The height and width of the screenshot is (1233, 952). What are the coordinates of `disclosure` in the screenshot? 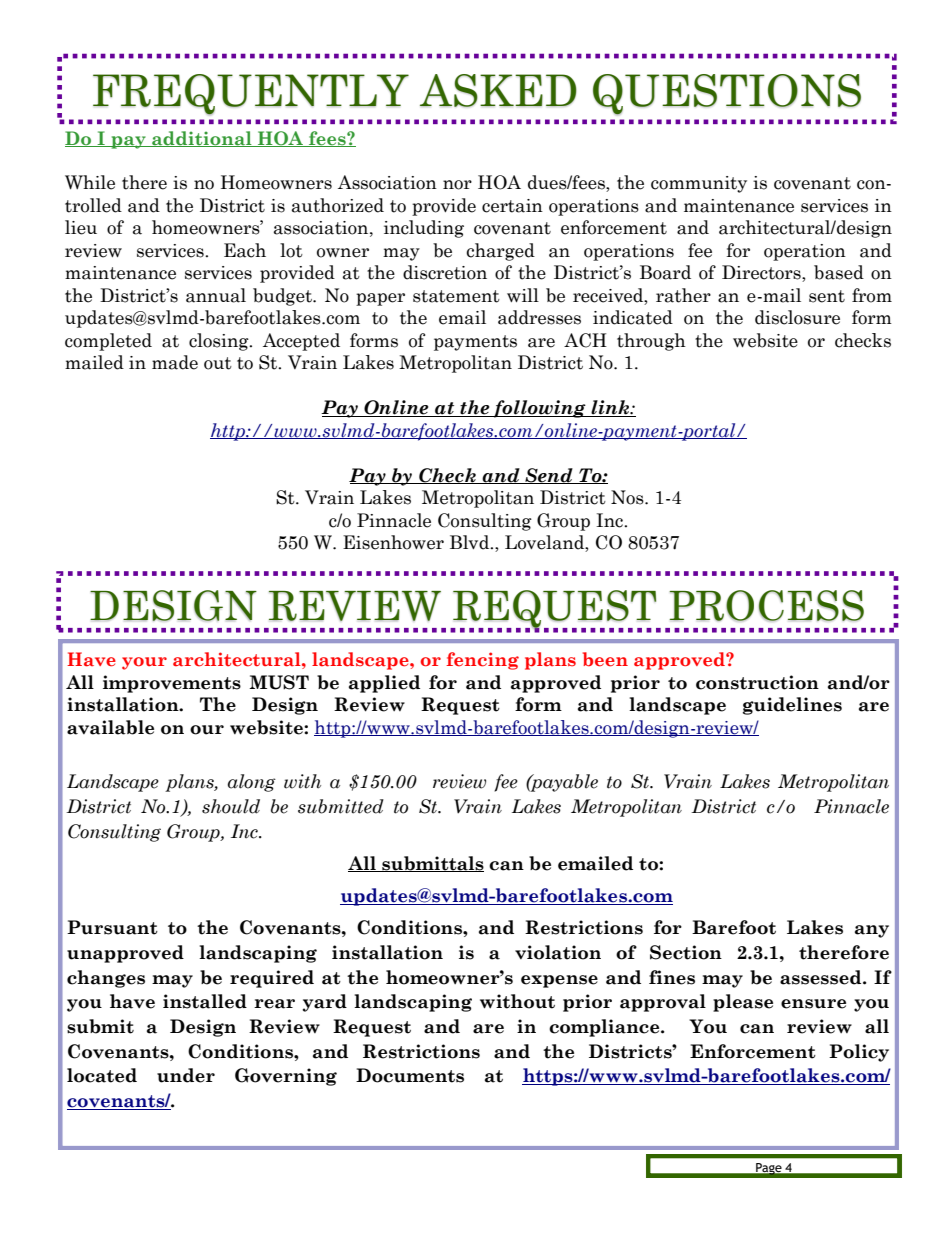 It's located at (797, 317).
